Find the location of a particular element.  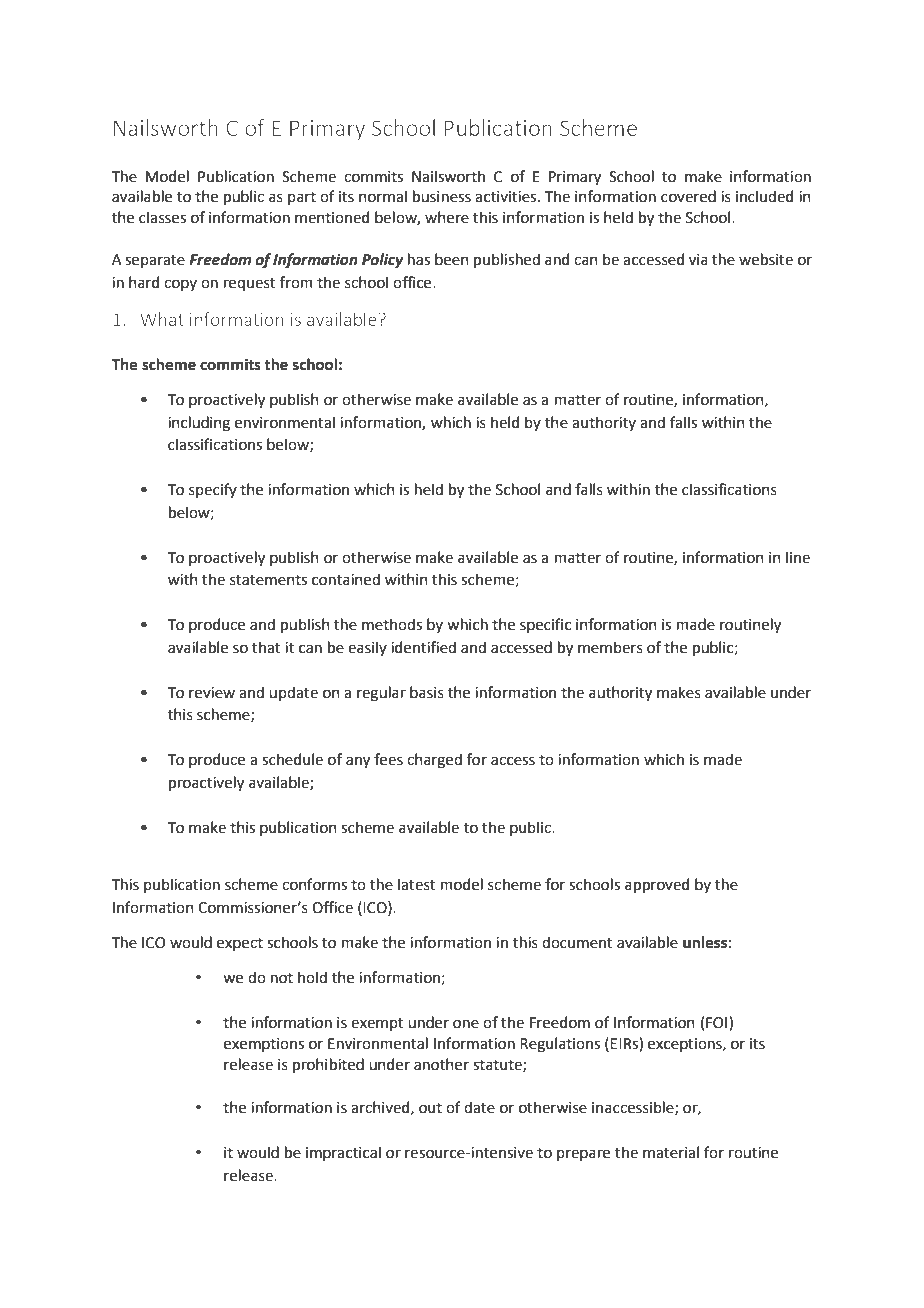

members is located at coordinates (610, 647).
